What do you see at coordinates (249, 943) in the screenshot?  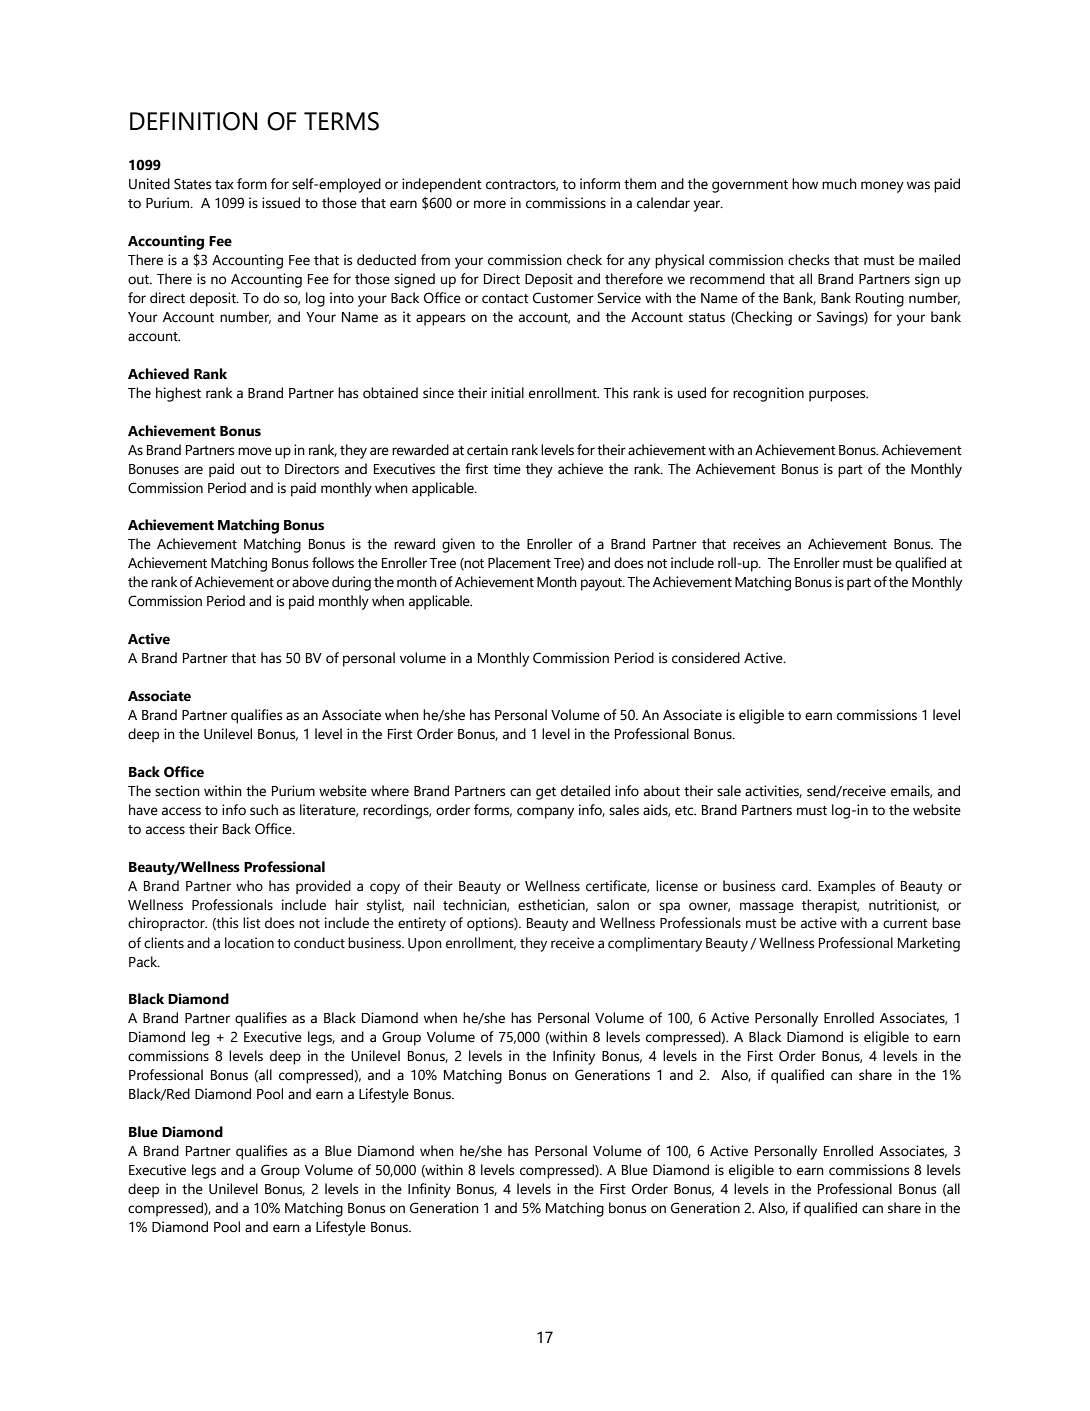 I see `location` at bounding box center [249, 943].
